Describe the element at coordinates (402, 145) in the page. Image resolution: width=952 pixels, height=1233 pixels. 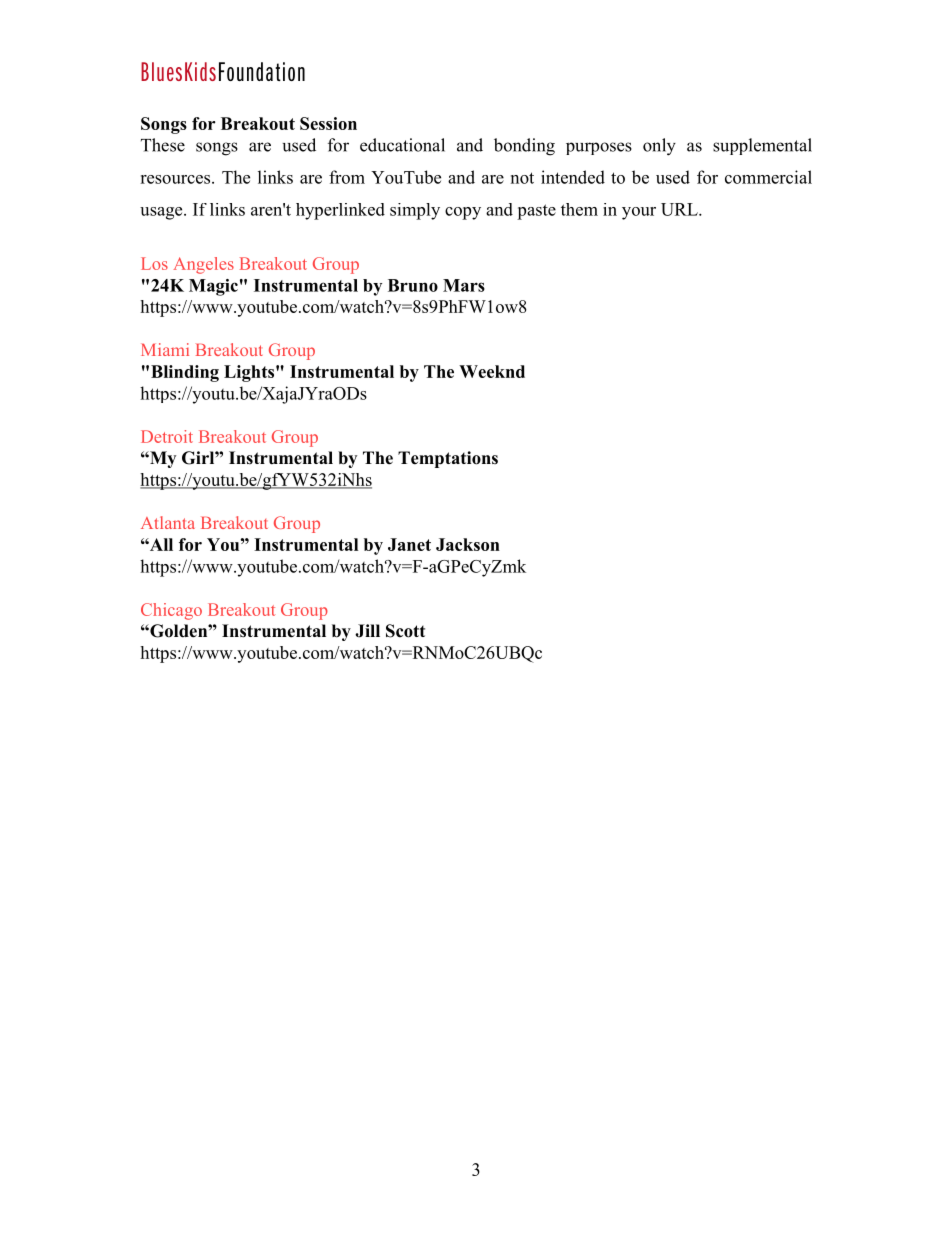
I see `educational` at that location.
